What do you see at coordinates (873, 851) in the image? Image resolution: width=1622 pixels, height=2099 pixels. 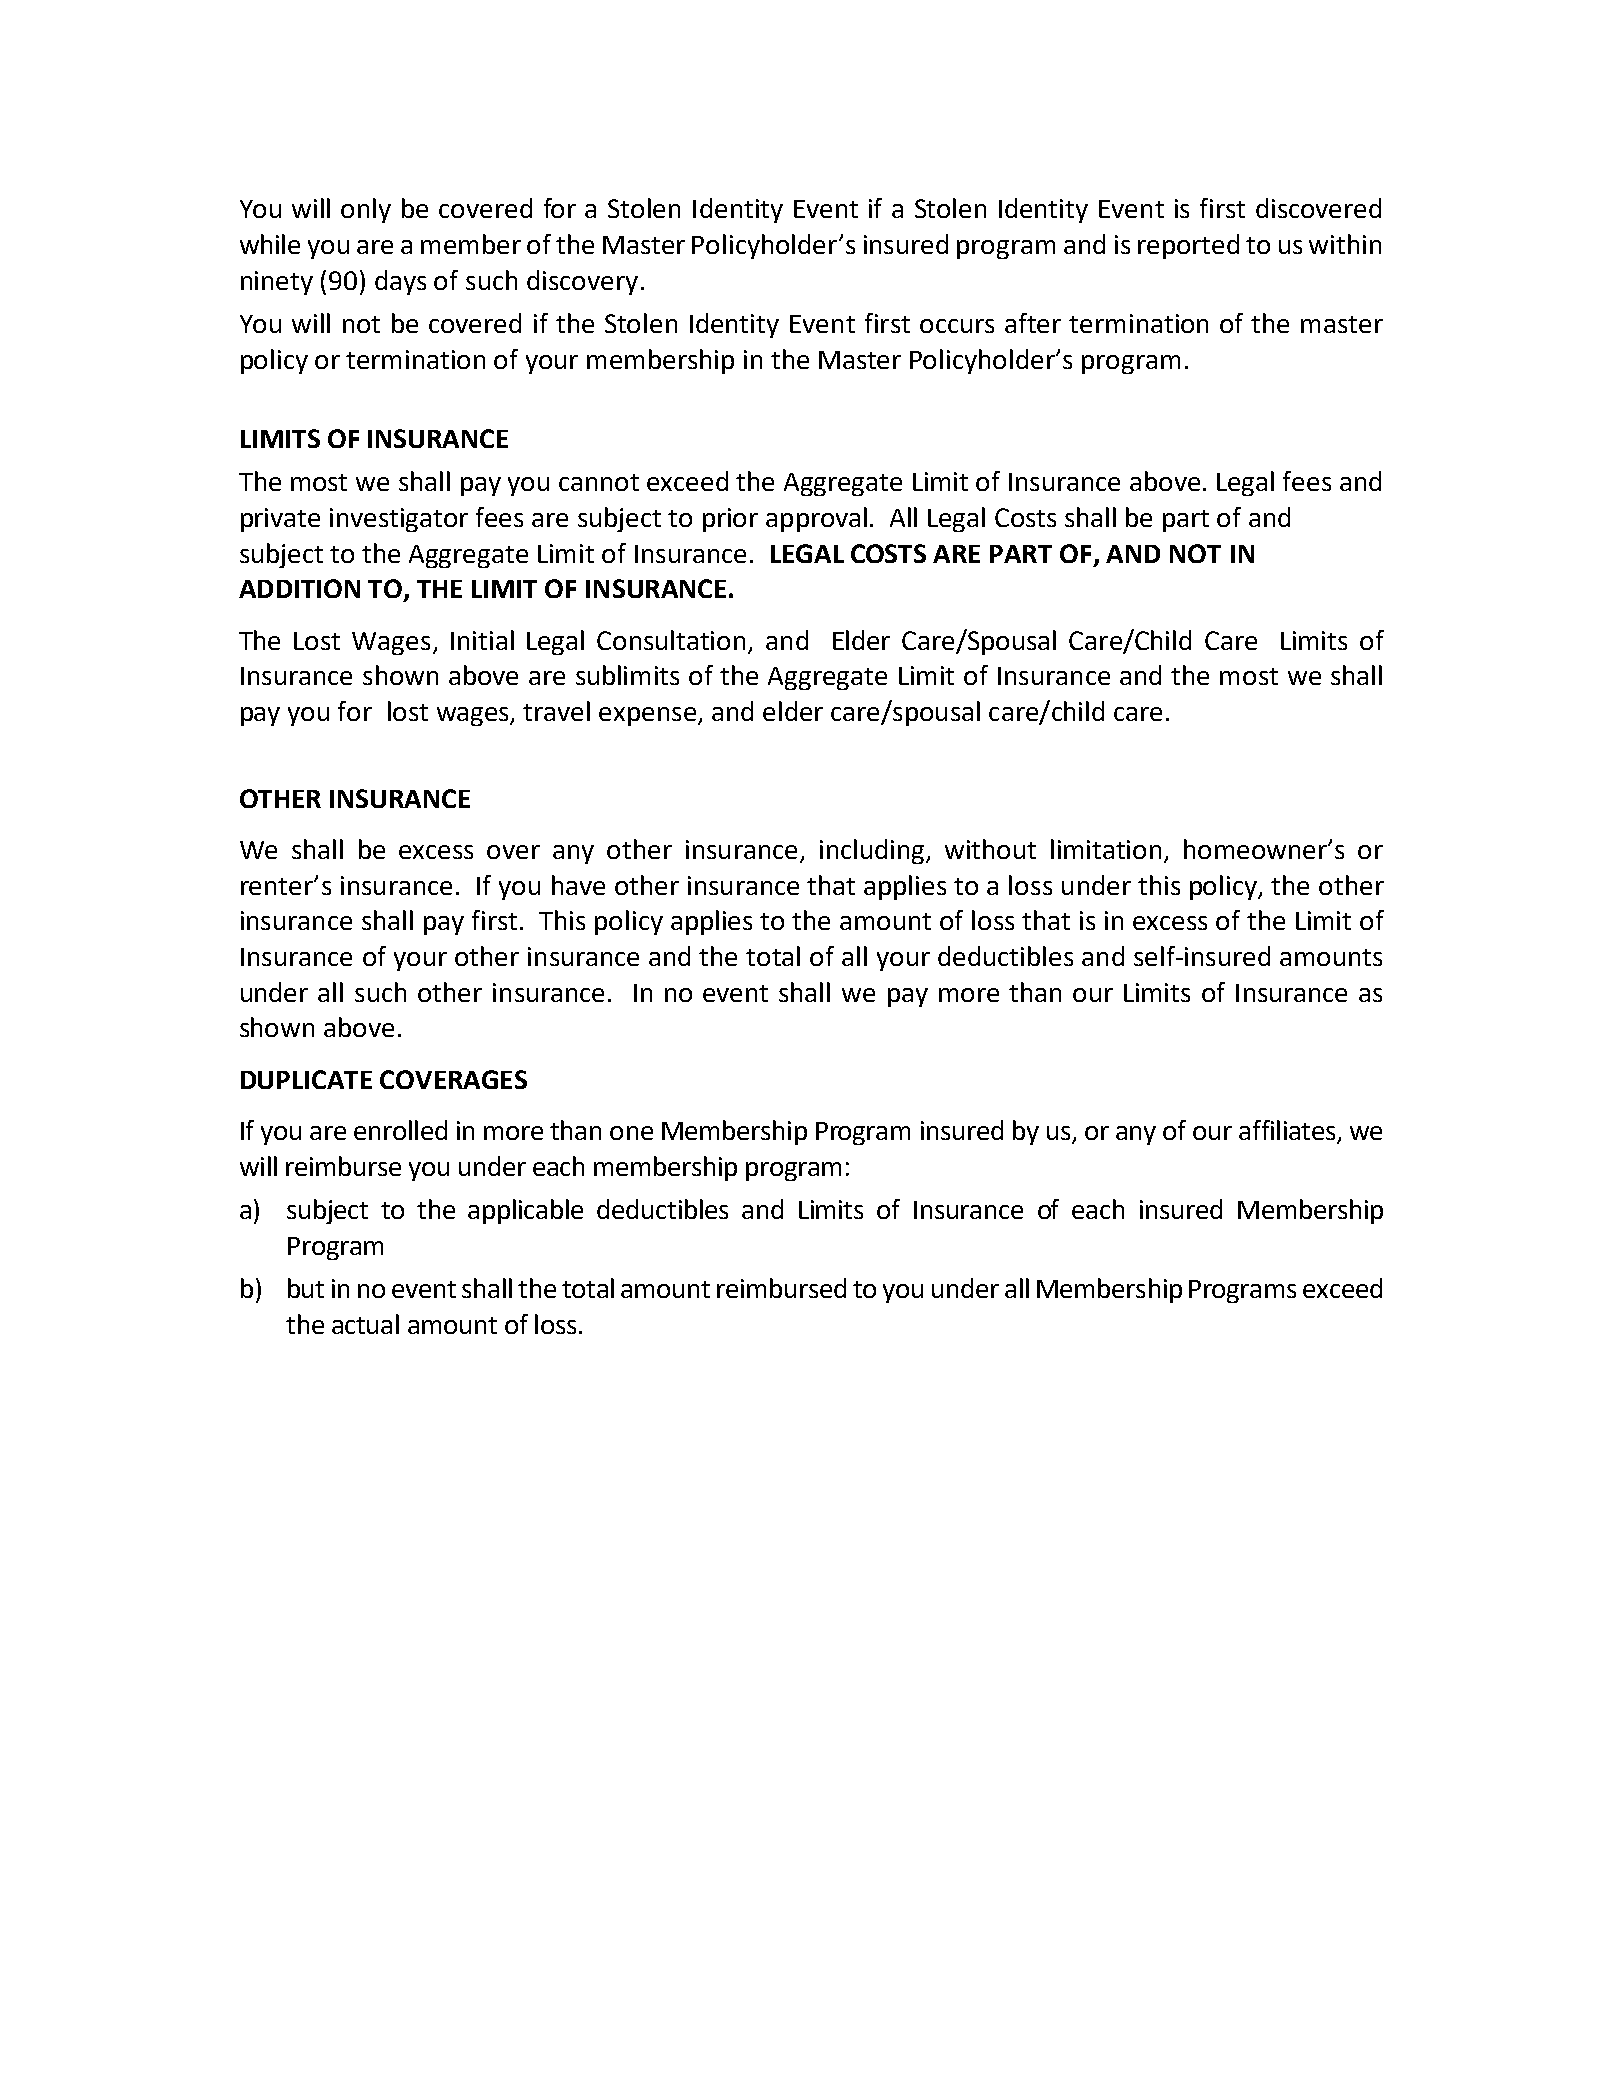 I see `including` at bounding box center [873, 851].
